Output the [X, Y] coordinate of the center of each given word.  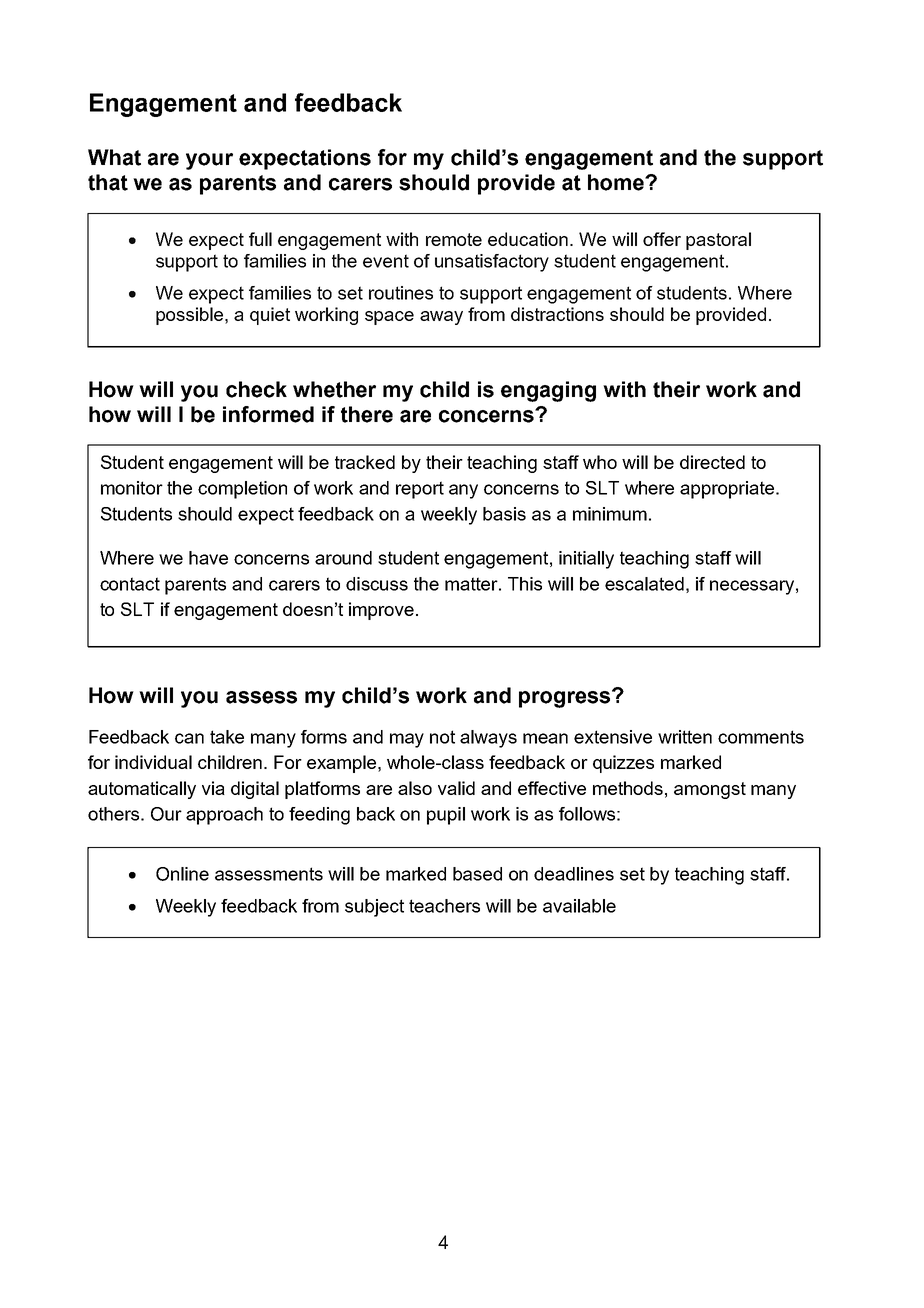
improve [381, 611]
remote [454, 239]
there [367, 414]
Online [182, 874]
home [617, 182]
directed [712, 462]
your [209, 161]
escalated [644, 584]
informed [268, 414]
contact [130, 584]
